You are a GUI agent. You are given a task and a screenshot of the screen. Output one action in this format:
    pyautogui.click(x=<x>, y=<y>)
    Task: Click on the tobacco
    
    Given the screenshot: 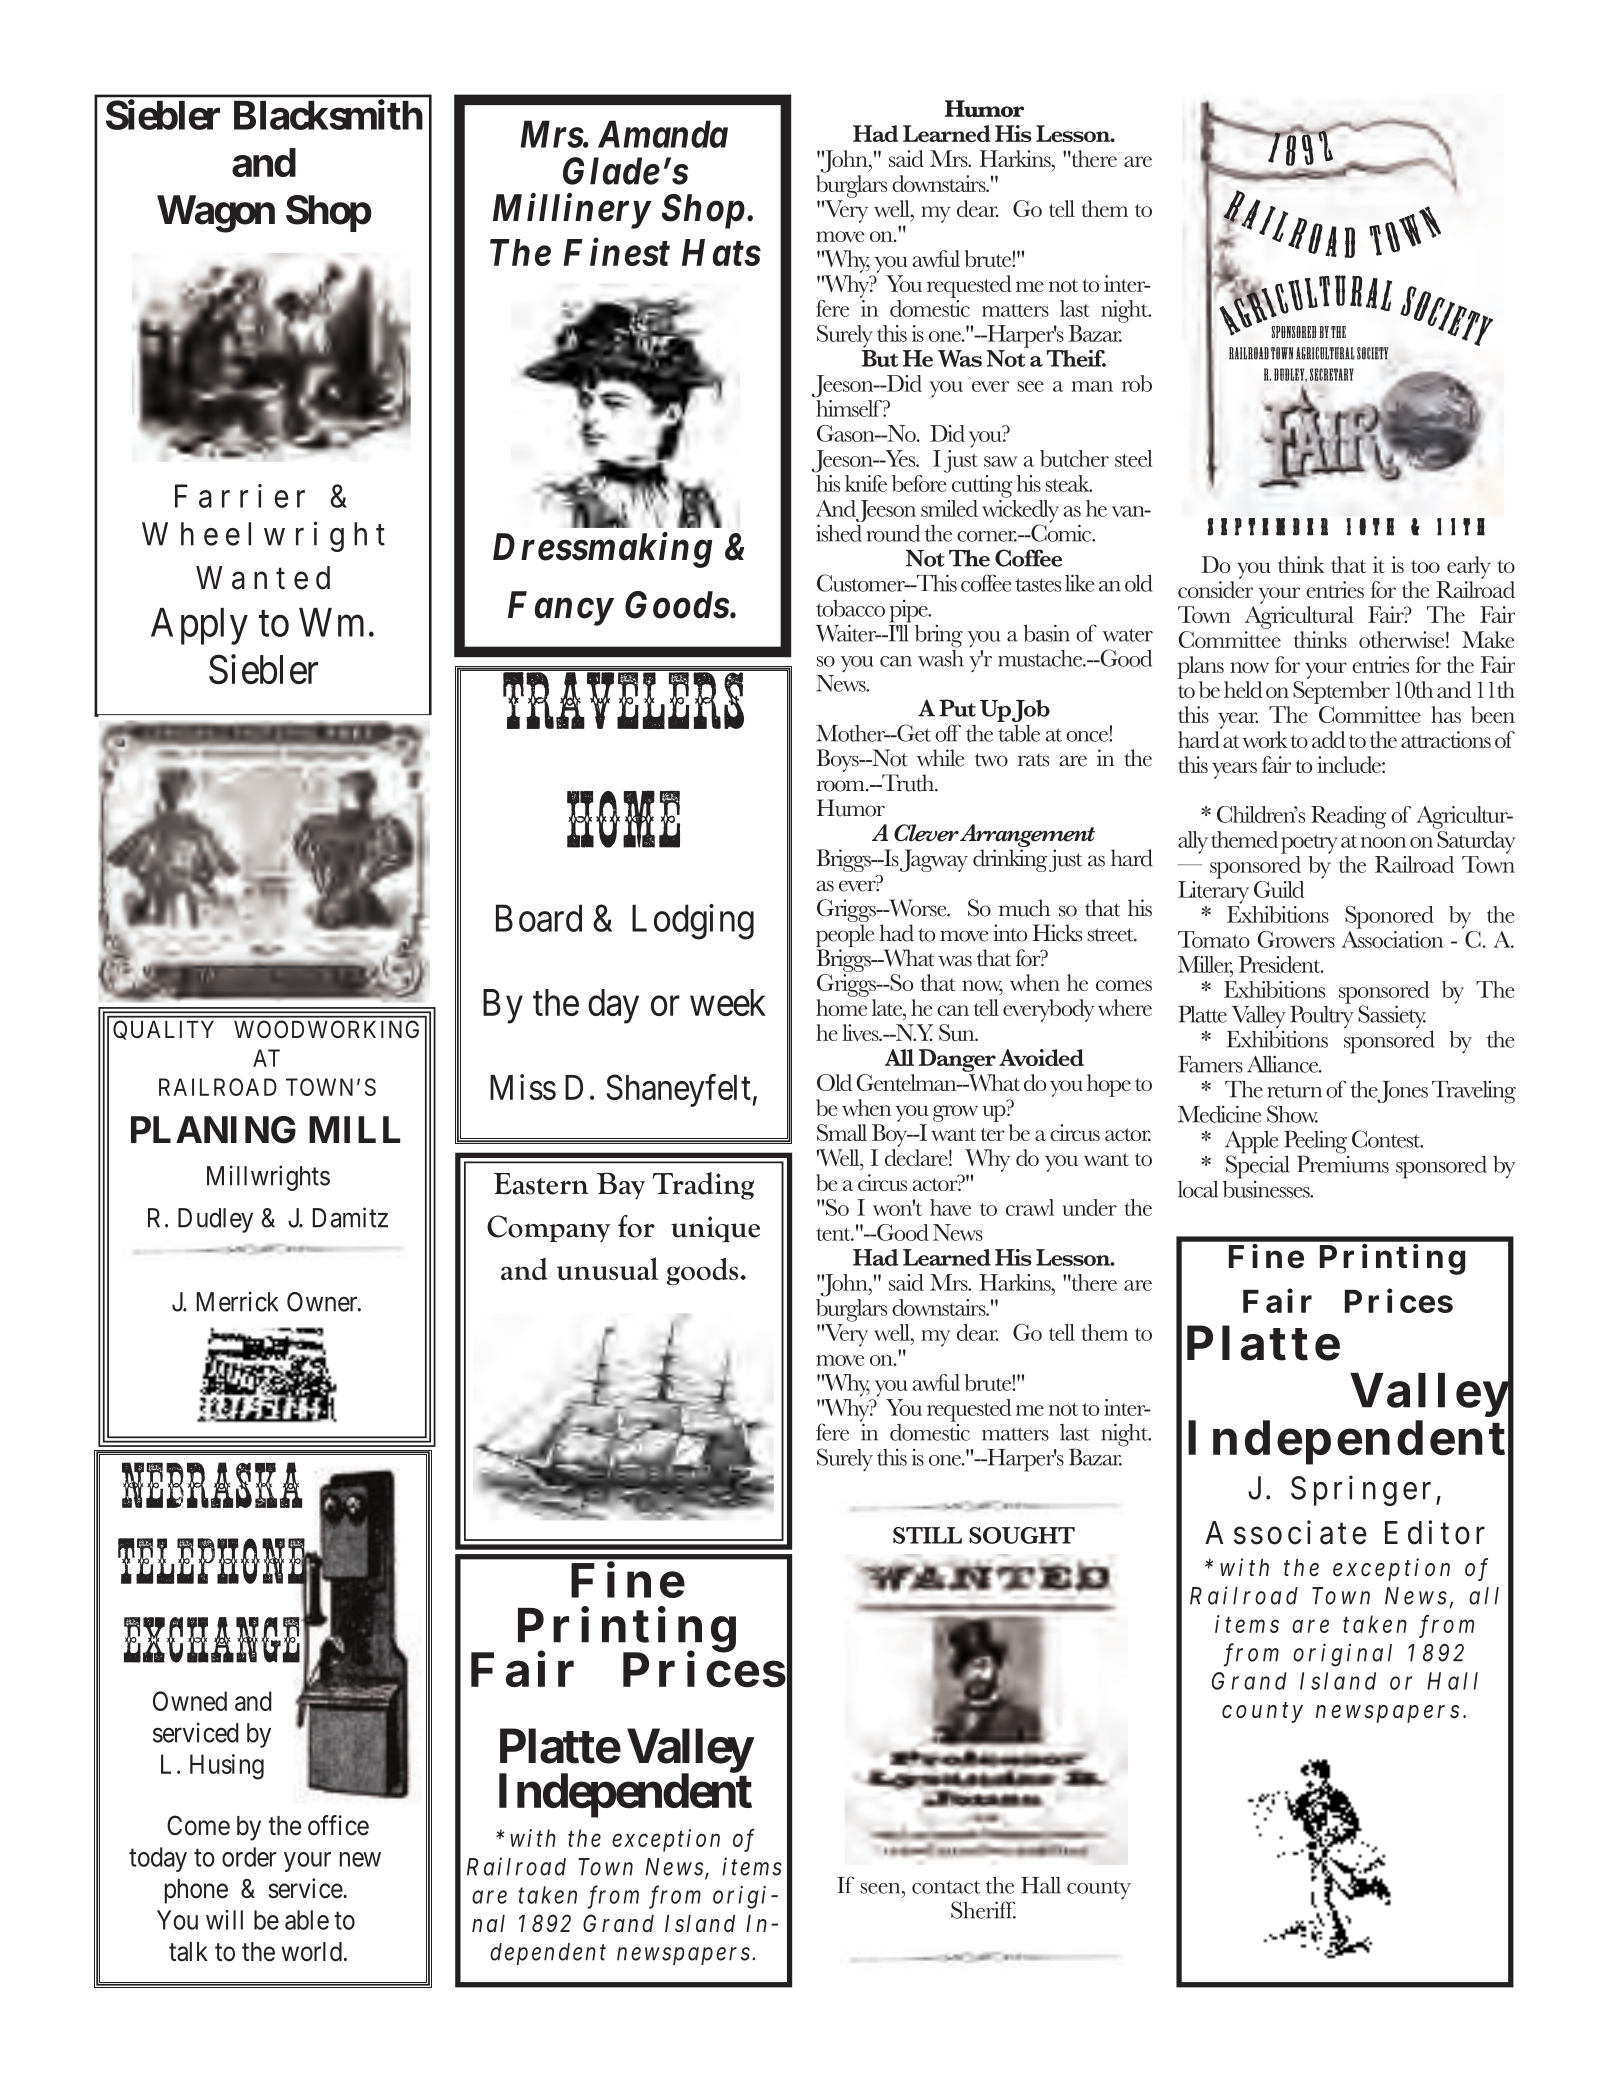 What is the action you would take?
    pyautogui.click(x=850, y=608)
